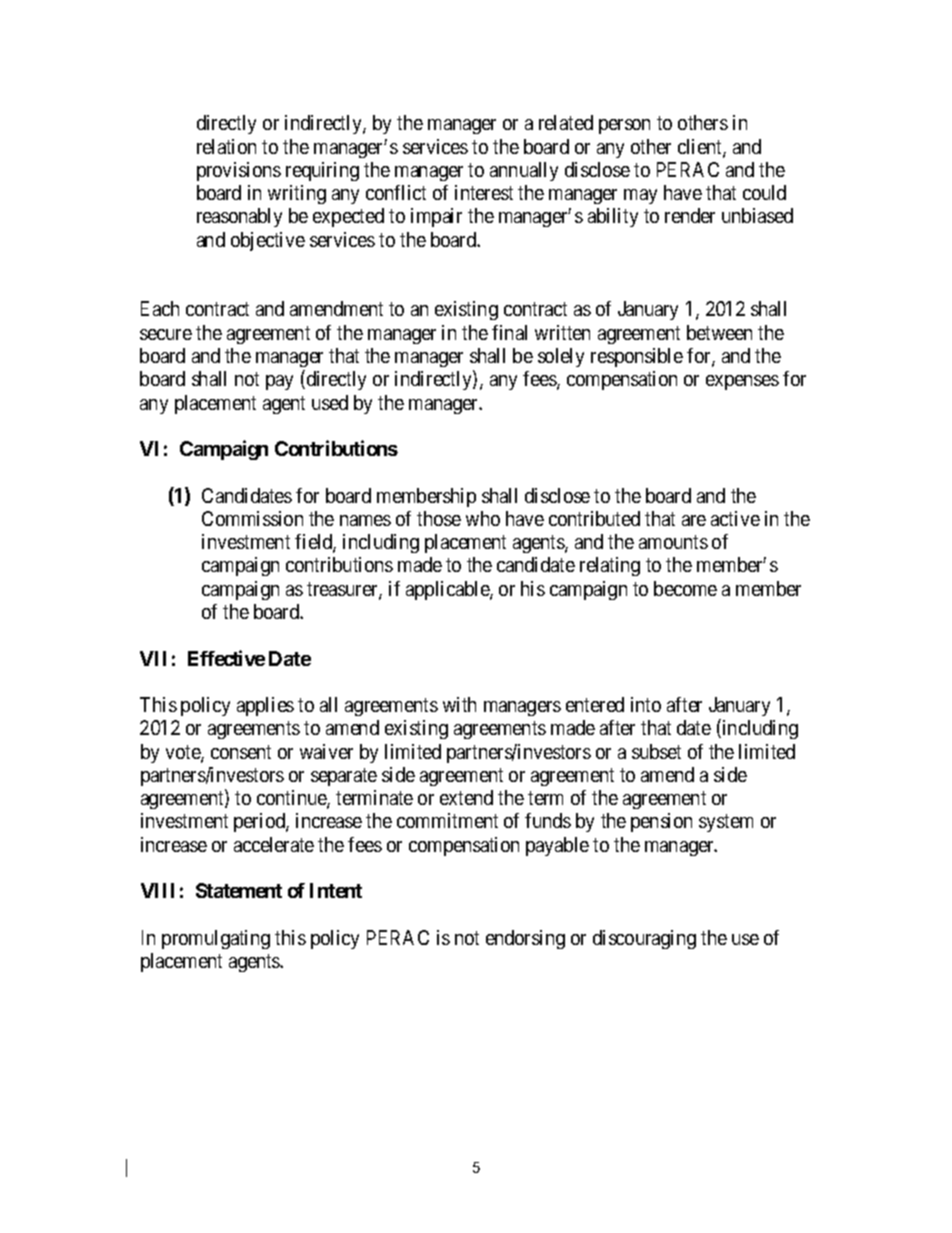 The image size is (952, 1233). What do you see at coordinates (252, 518) in the document?
I see `Commission` at bounding box center [252, 518].
